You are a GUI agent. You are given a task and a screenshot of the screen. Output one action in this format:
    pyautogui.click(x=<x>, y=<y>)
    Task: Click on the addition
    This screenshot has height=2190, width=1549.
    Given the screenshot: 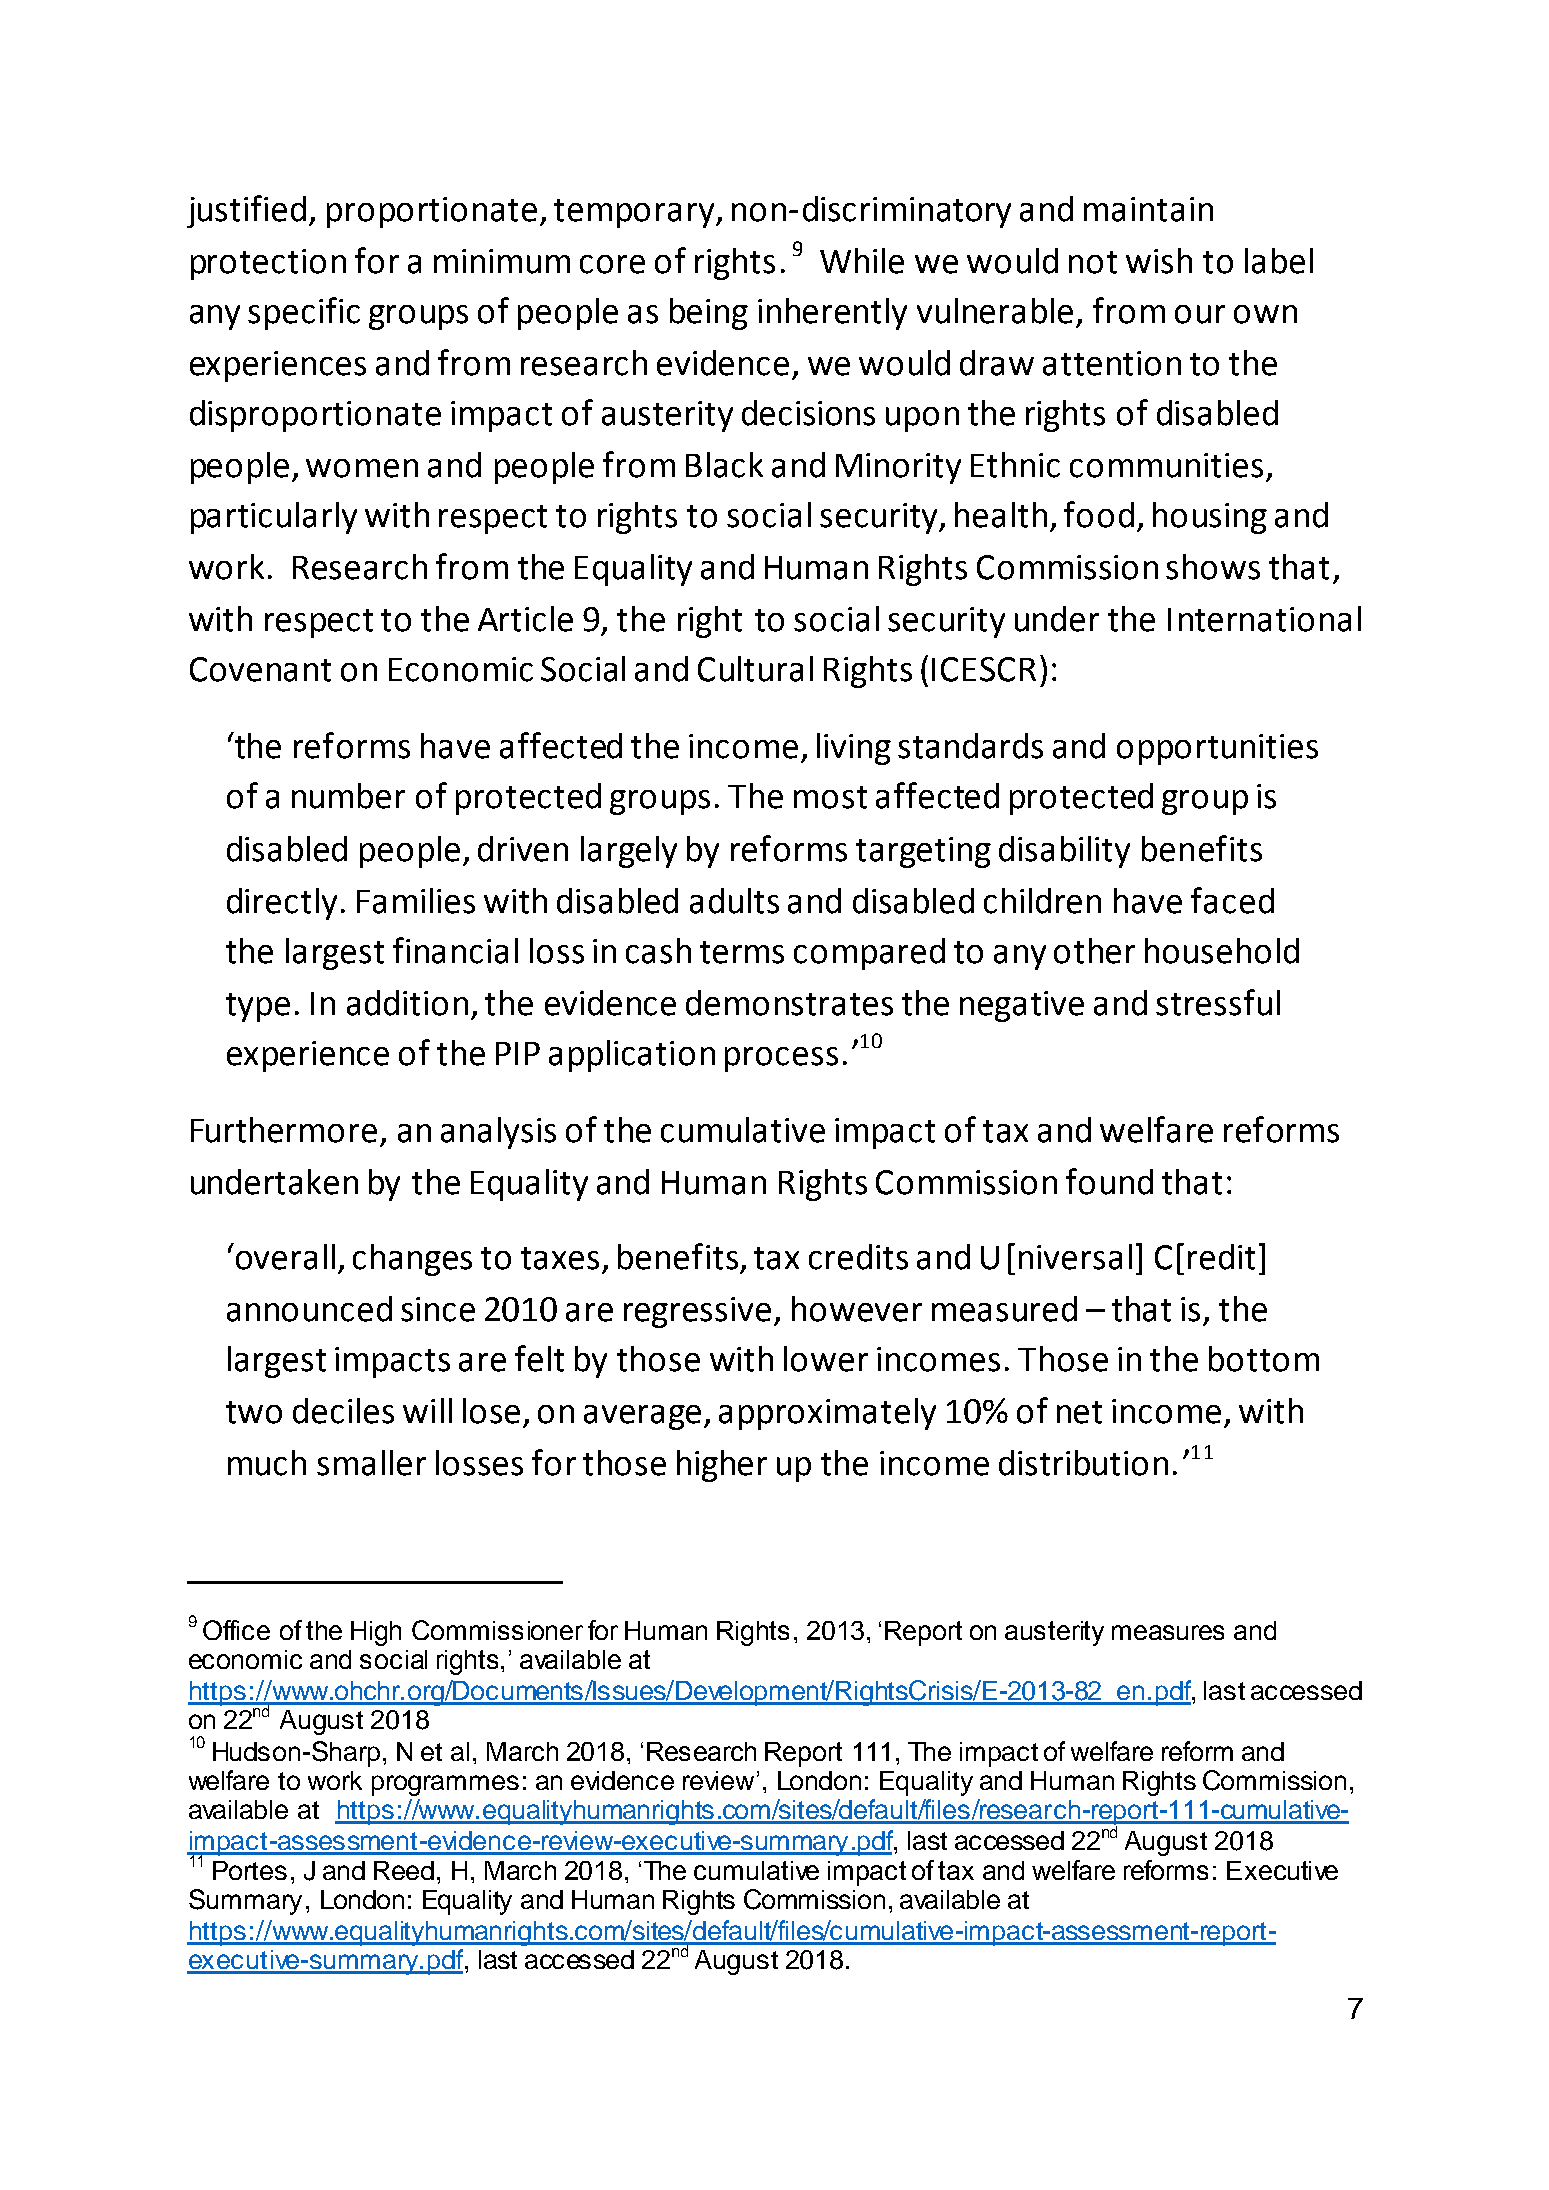 What is the action you would take?
    pyautogui.click(x=407, y=1003)
